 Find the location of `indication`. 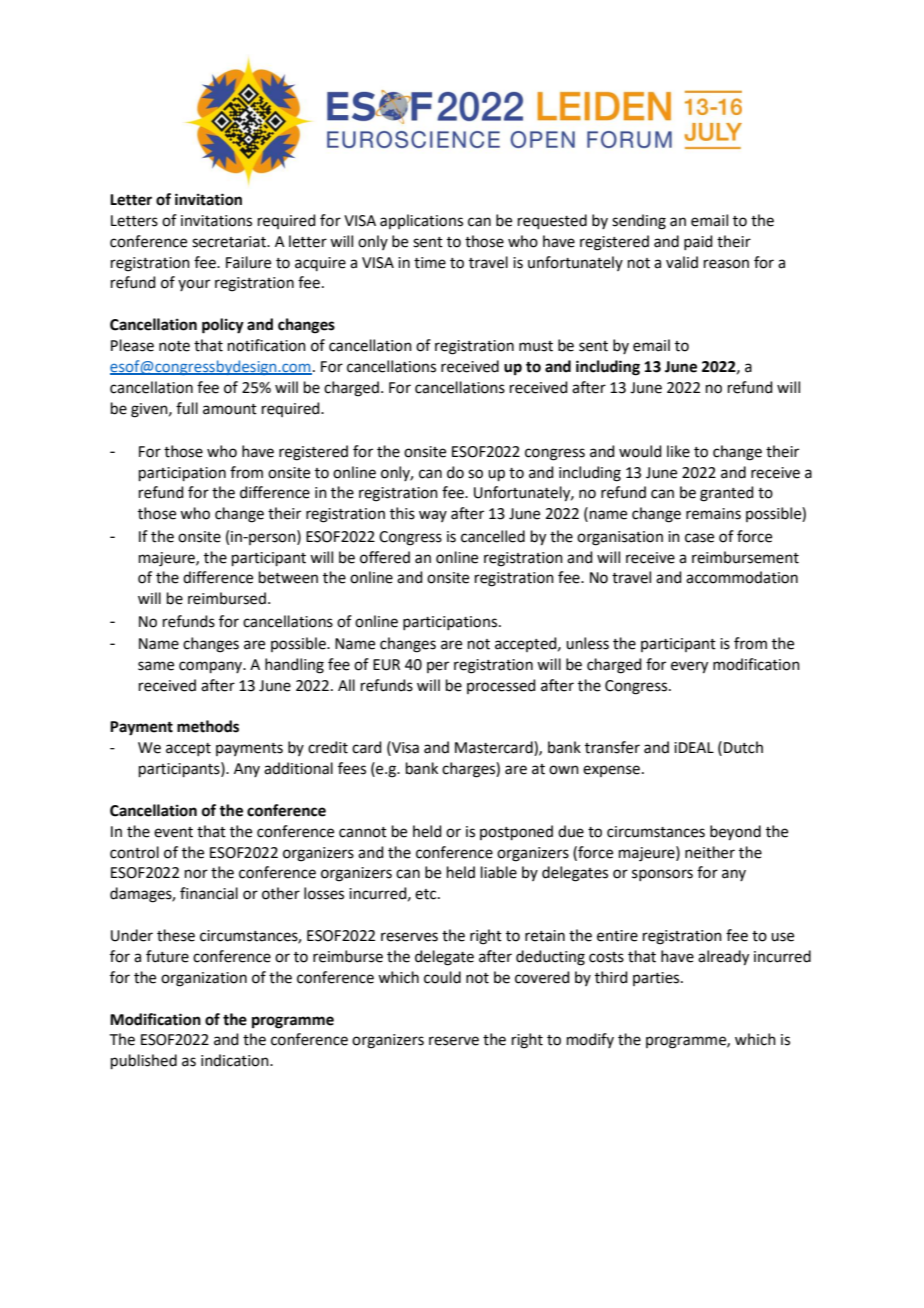

indication is located at coordinates (236, 1060).
